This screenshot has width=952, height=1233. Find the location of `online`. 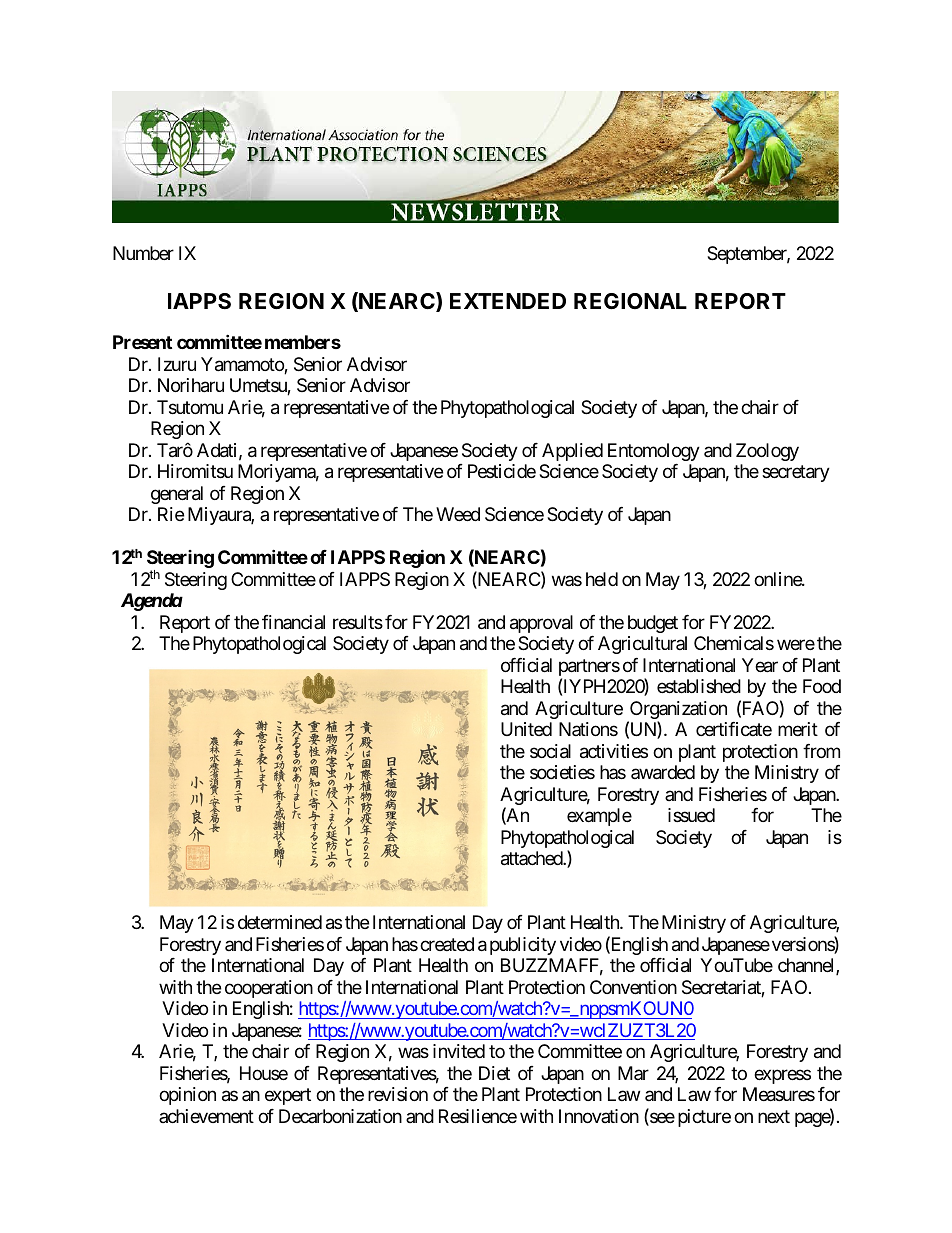

online is located at coordinates (778, 579).
